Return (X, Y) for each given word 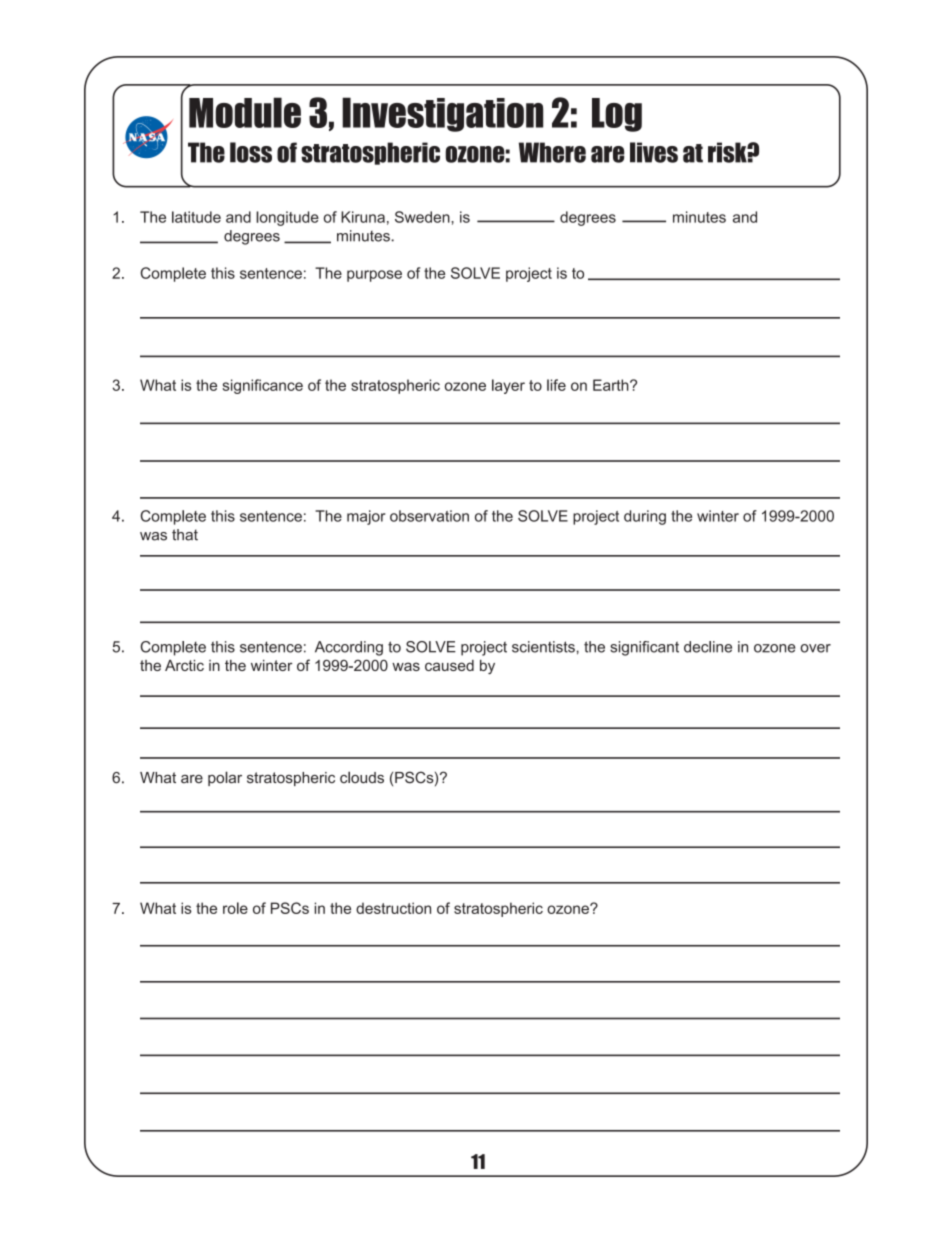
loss (251, 152)
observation (429, 516)
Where (552, 152)
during (645, 517)
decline (708, 647)
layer (508, 386)
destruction (393, 908)
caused (449, 665)
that (185, 535)
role (235, 908)
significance (262, 386)
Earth (612, 385)
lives (654, 152)
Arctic (184, 665)
